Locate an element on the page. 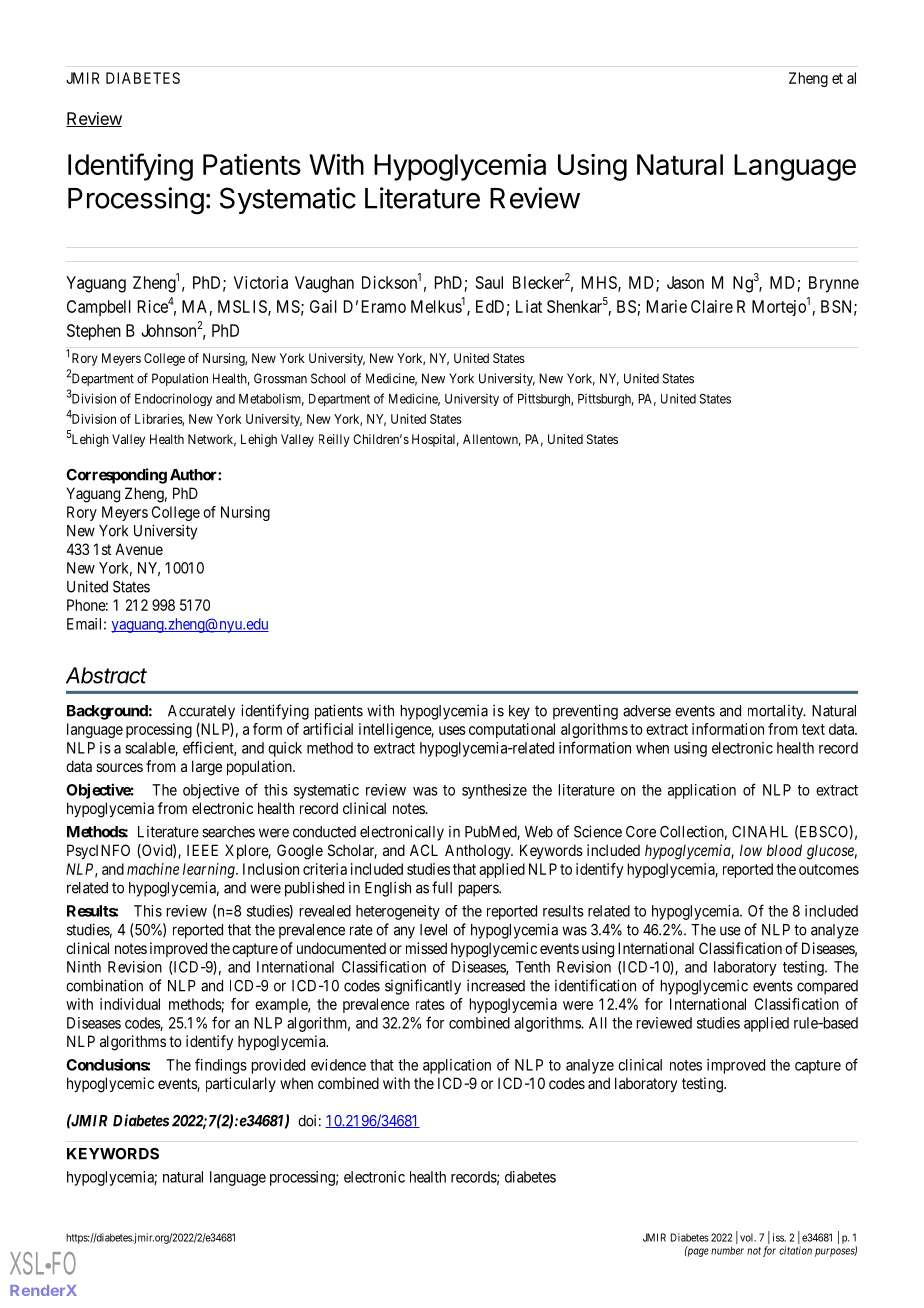  large is located at coordinates (207, 768).
